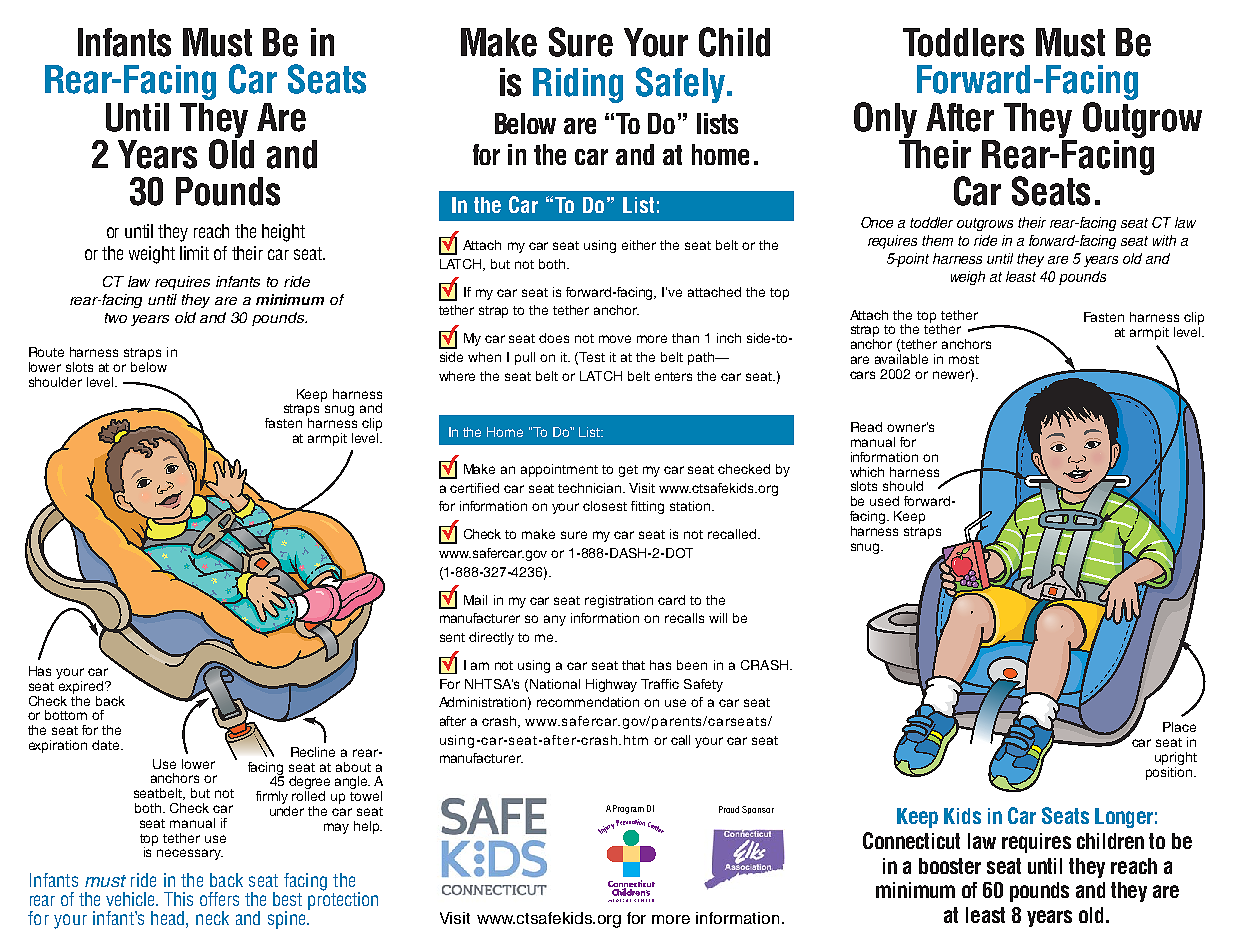  I want to click on most, so click(964, 359).
